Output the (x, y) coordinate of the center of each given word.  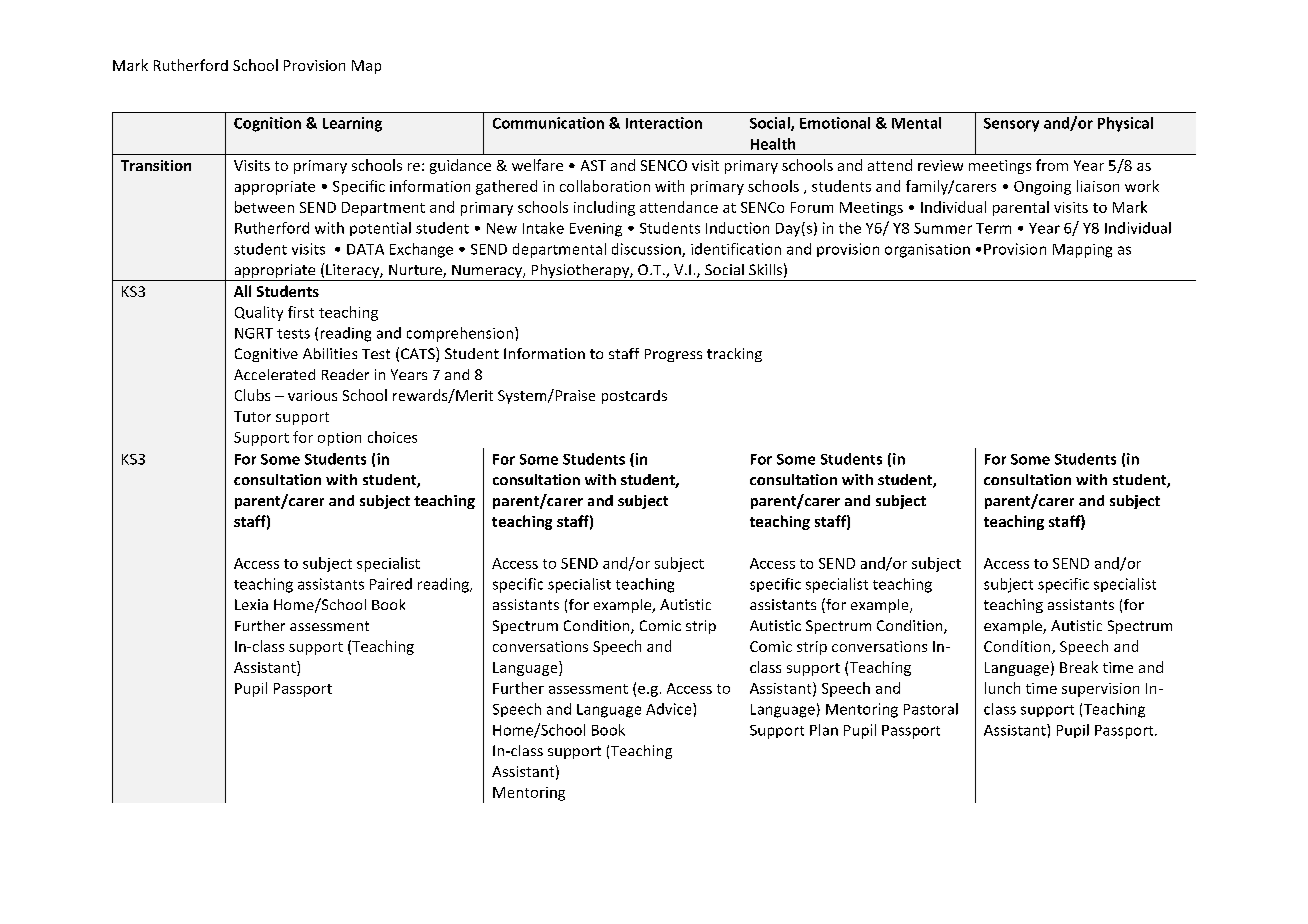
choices (392, 437)
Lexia (251, 604)
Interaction (664, 123)
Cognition (267, 124)
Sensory (1011, 125)
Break (1079, 667)
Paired (391, 584)
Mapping (1082, 251)
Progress (673, 355)
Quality (259, 313)
